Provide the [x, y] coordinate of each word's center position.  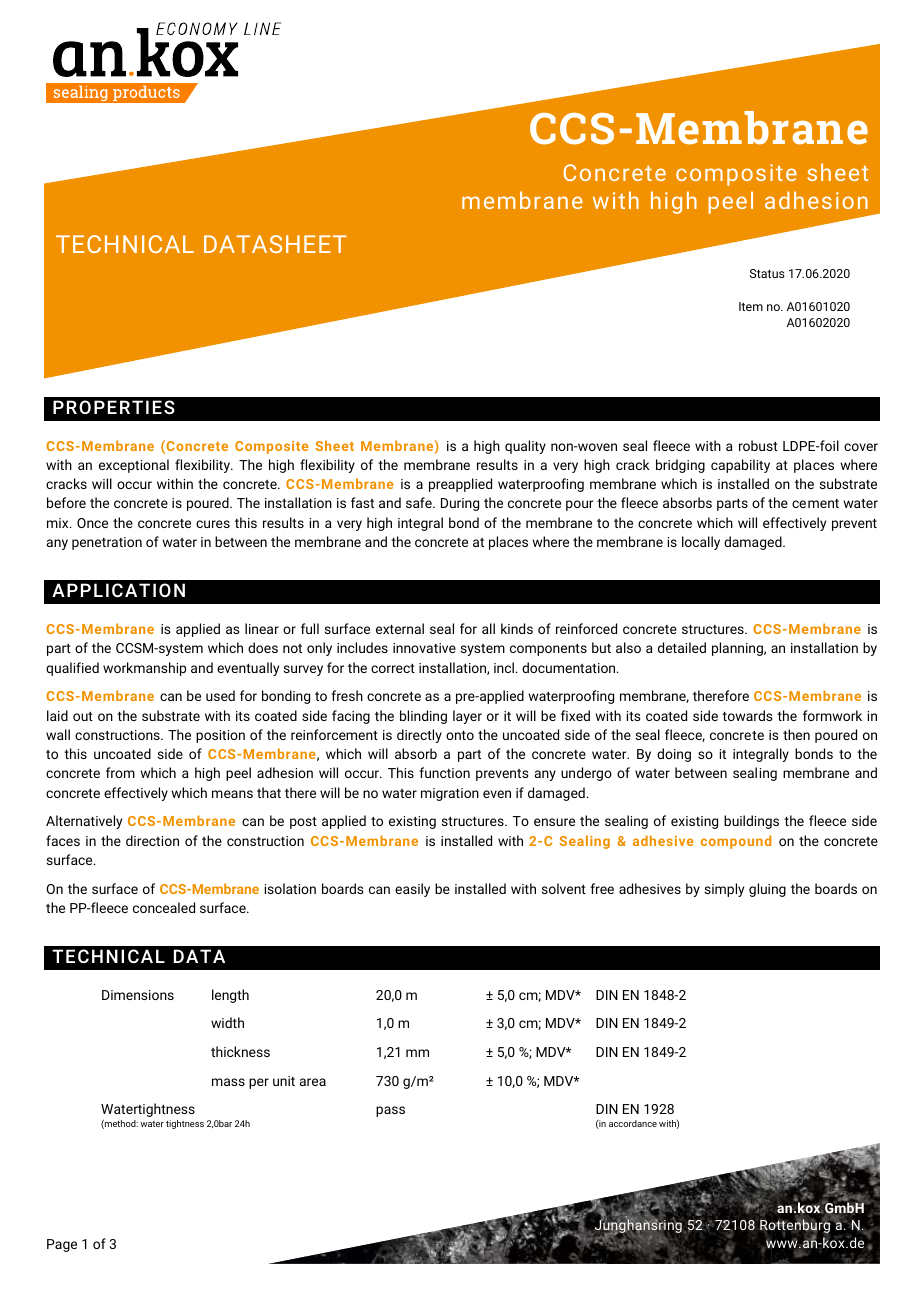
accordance [633, 1123]
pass [390, 1111]
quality [525, 447]
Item [751, 306]
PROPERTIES [114, 407]
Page [62, 1245]
